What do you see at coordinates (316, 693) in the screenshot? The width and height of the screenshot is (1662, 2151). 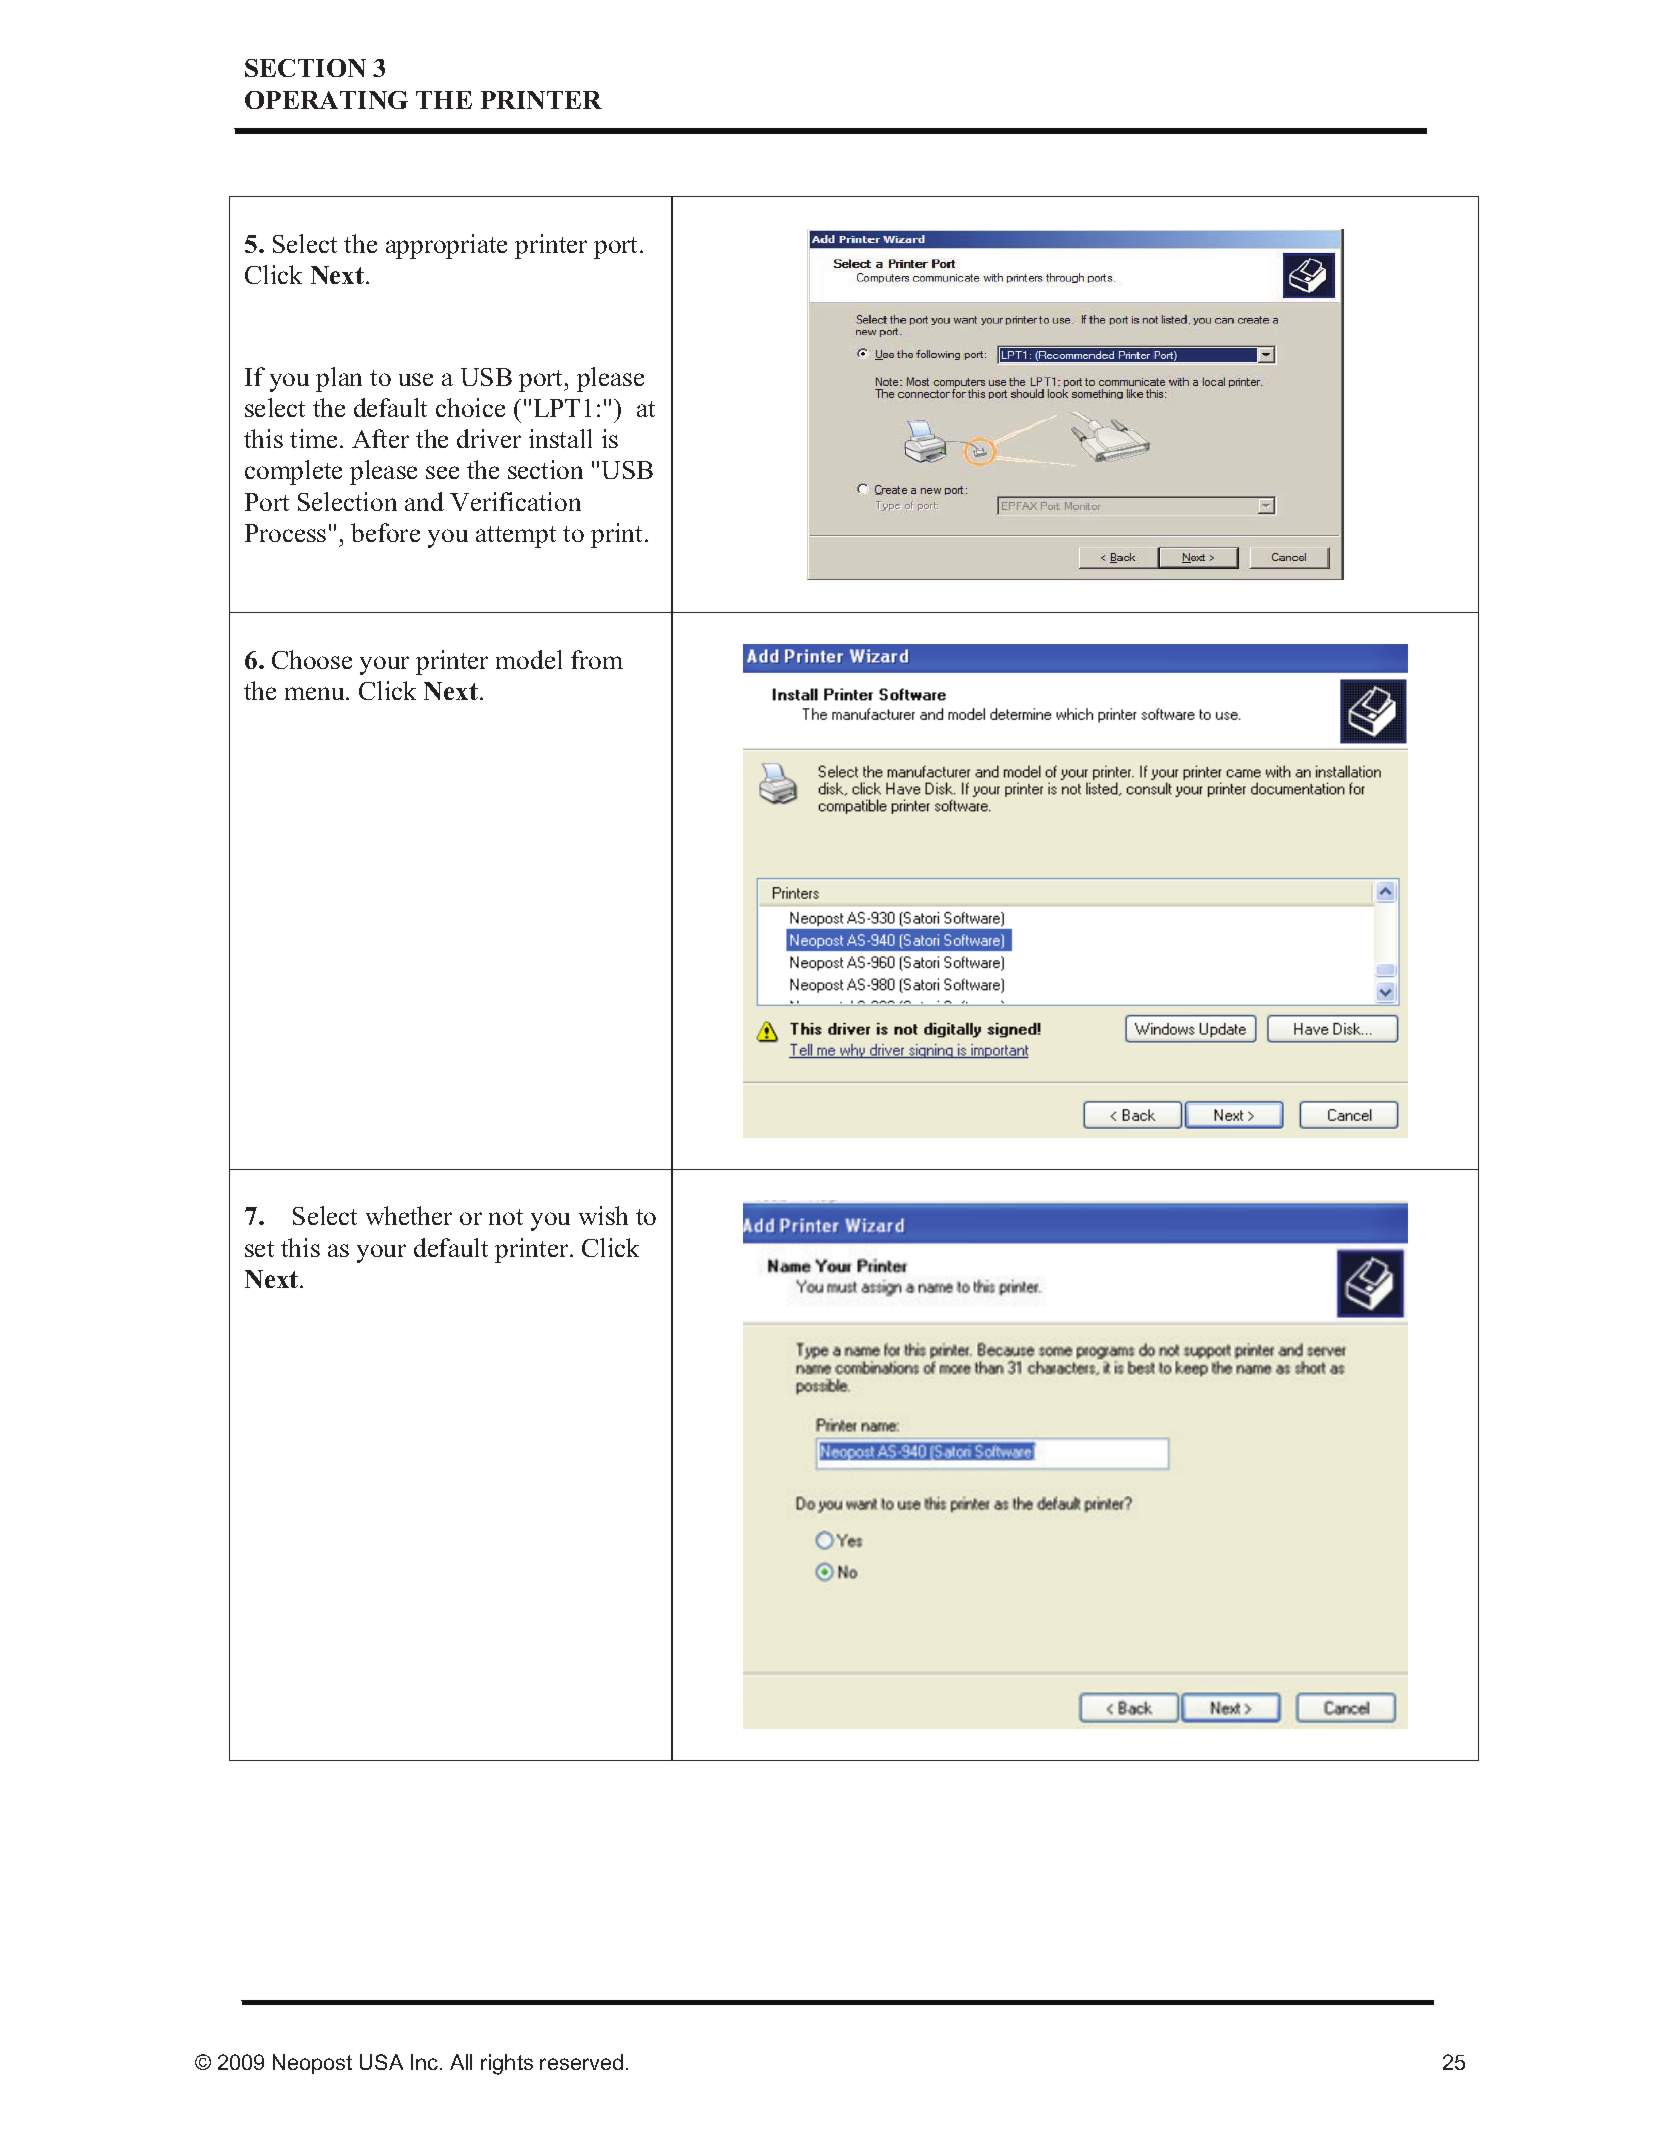 I see `menu` at bounding box center [316, 693].
